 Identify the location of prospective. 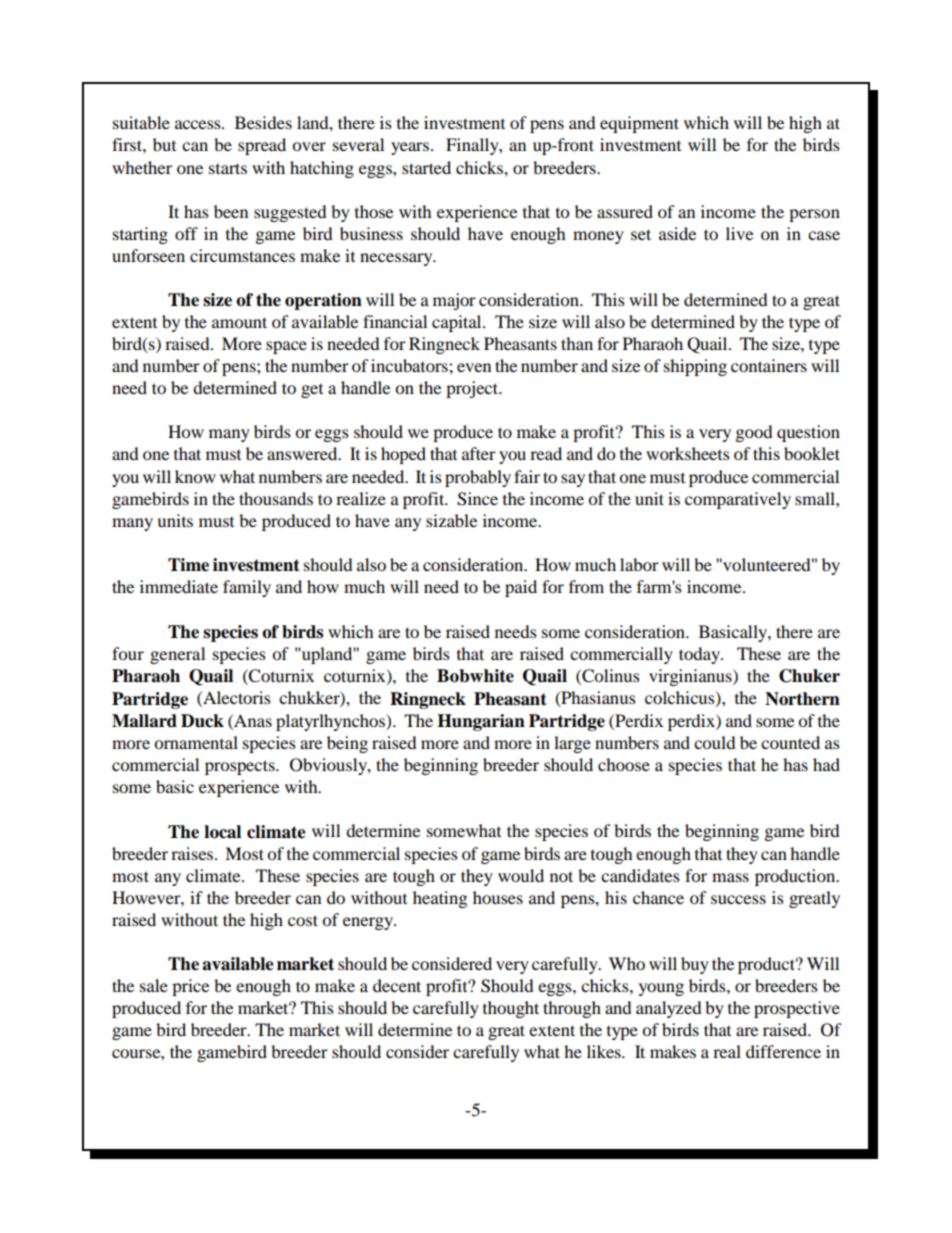
(797, 1009).
